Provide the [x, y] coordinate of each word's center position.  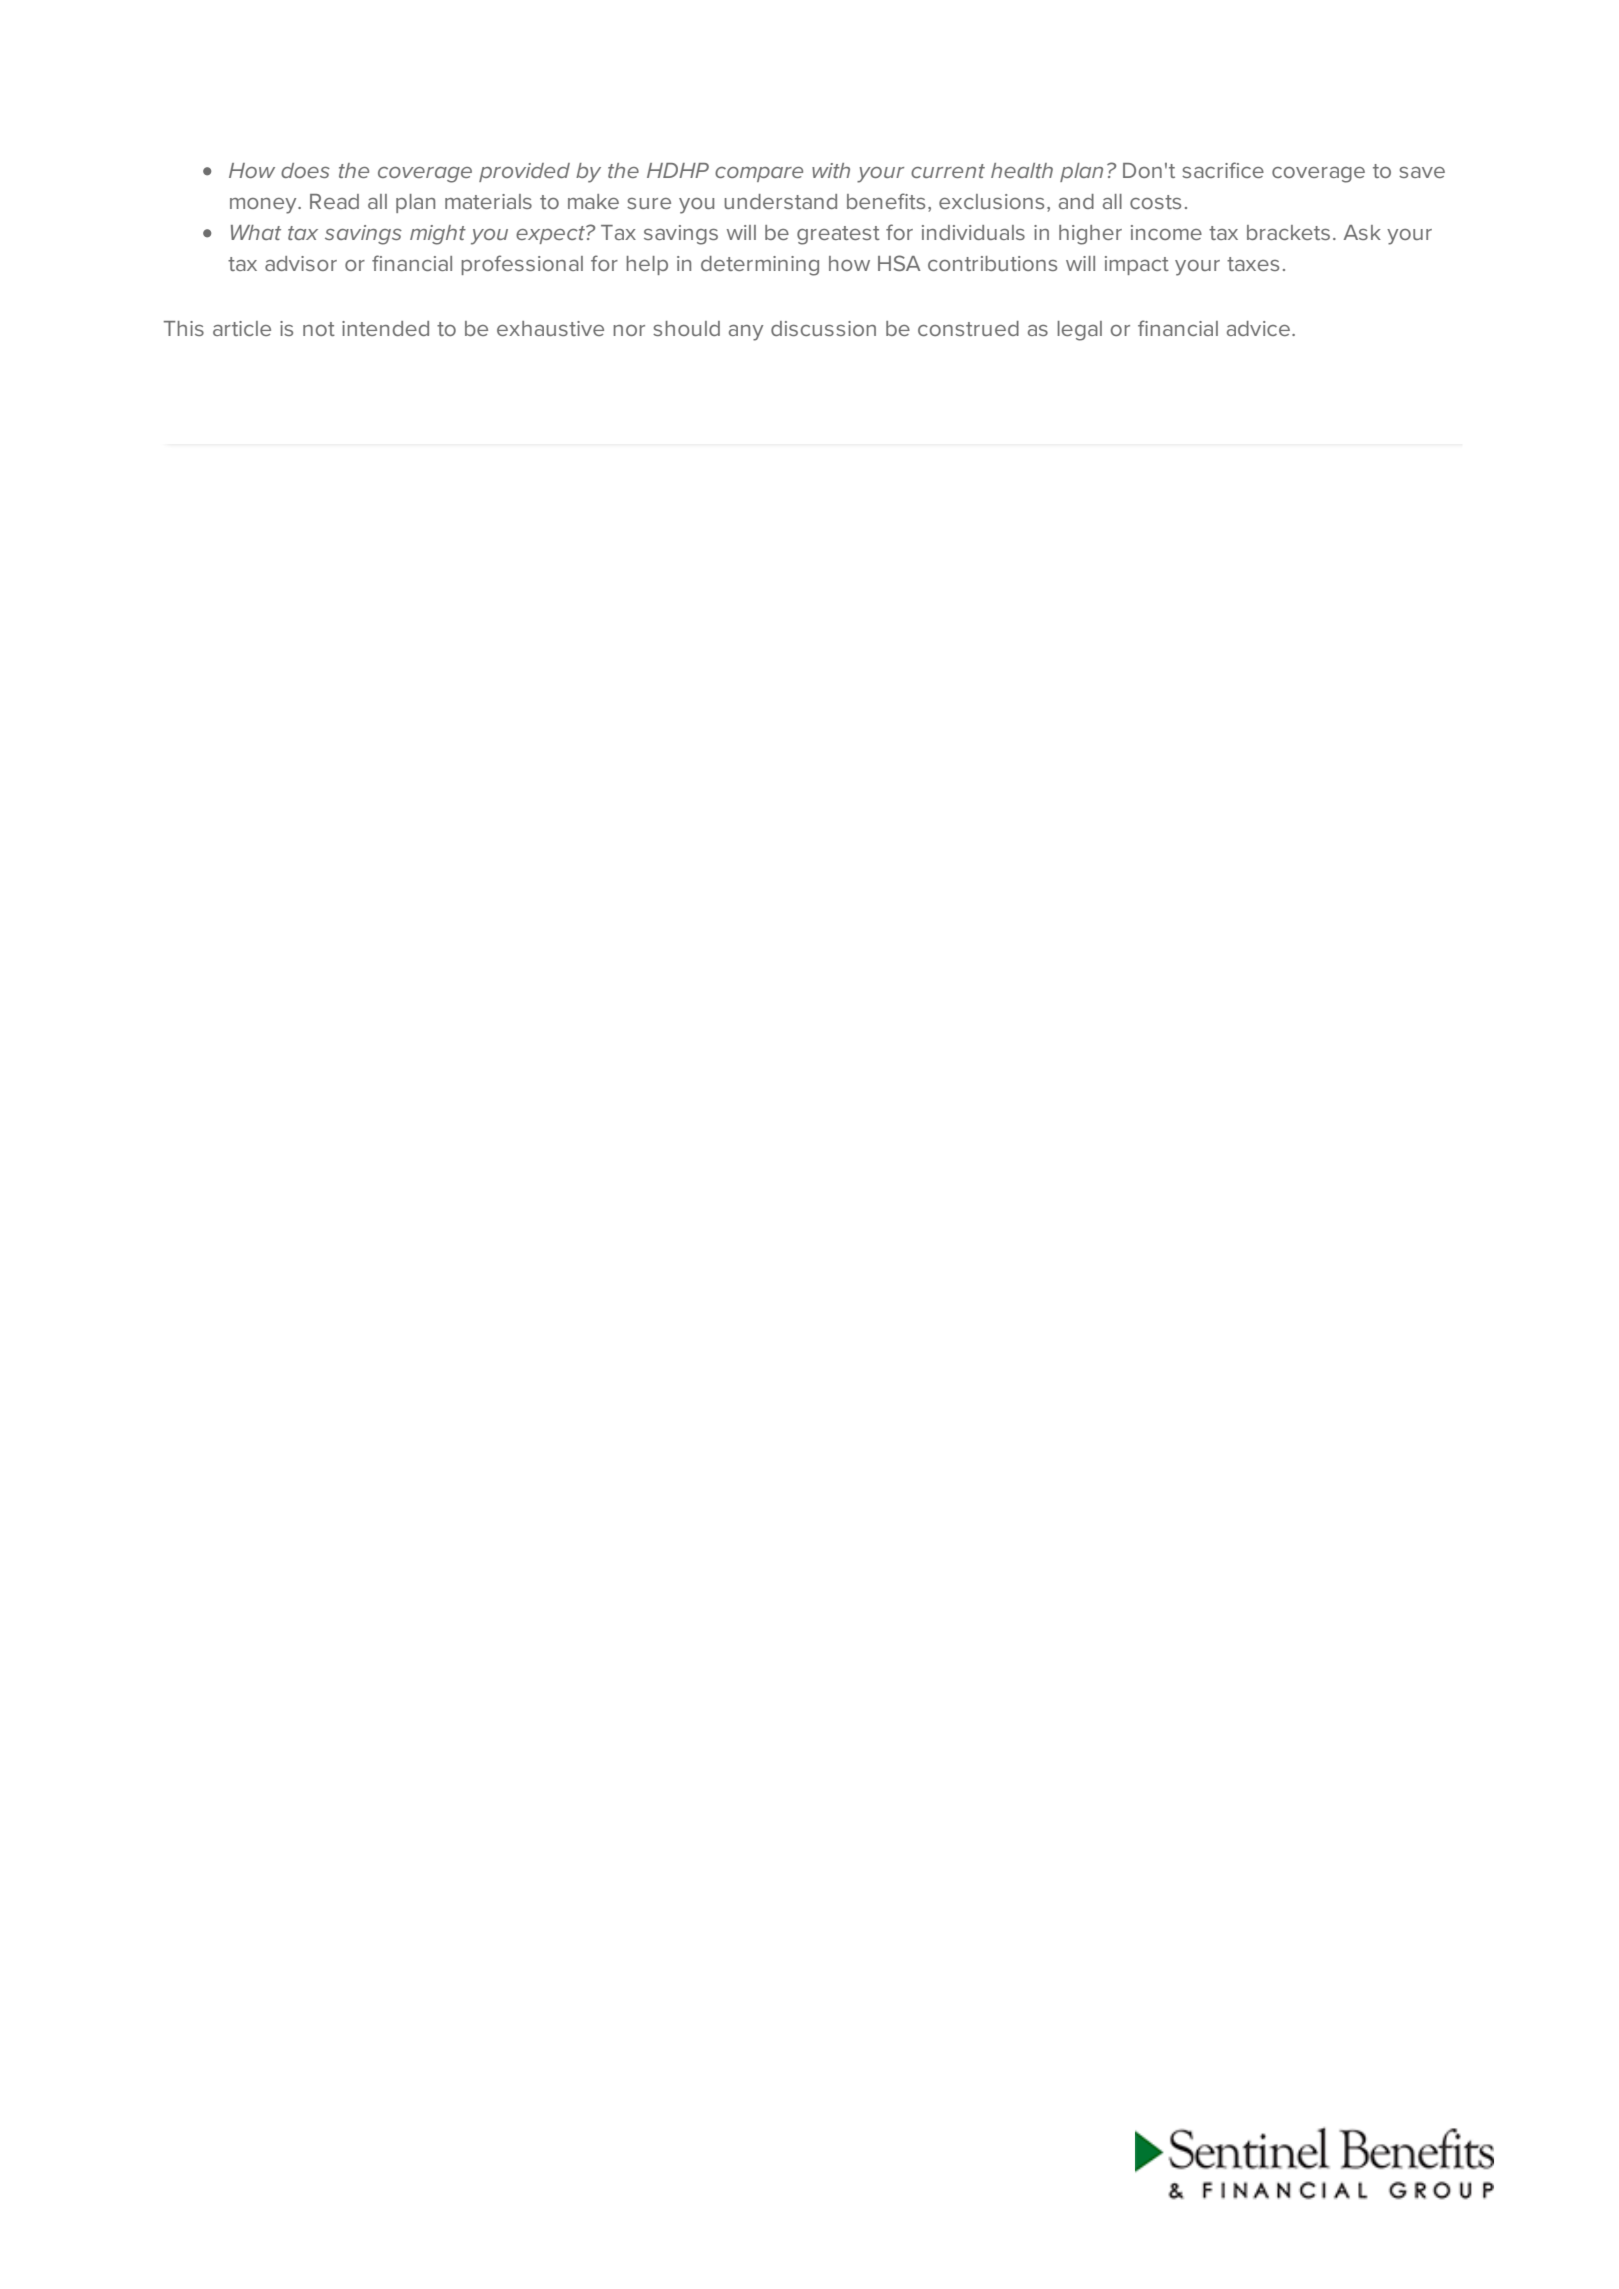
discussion [823, 328]
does [305, 170]
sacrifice [1223, 170]
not [319, 329]
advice [1258, 328]
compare [759, 174]
